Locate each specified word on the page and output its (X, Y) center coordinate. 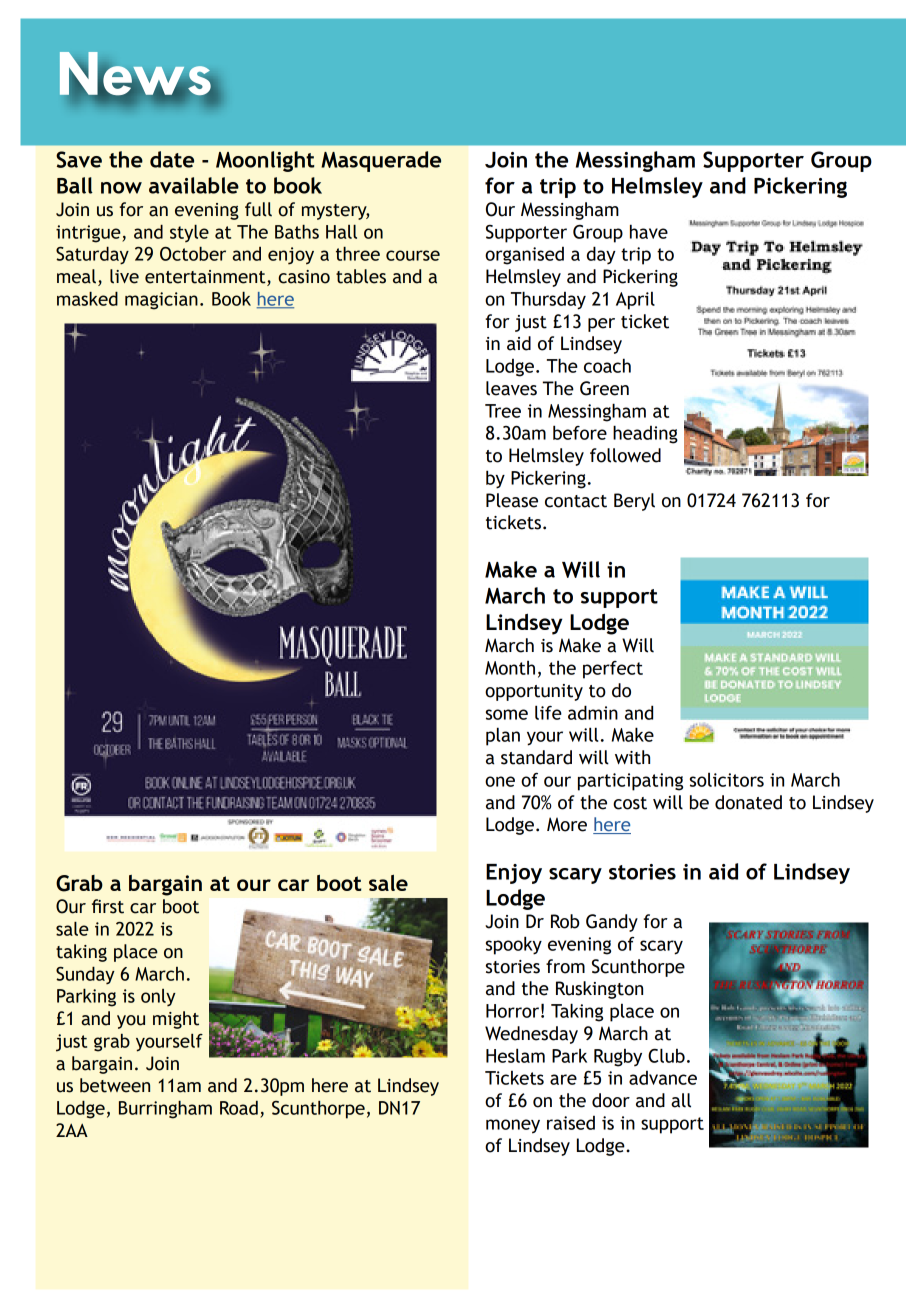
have (649, 231)
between (115, 1085)
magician (161, 301)
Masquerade (381, 161)
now (121, 188)
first (108, 906)
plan (503, 736)
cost (630, 803)
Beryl (634, 502)
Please (512, 500)
